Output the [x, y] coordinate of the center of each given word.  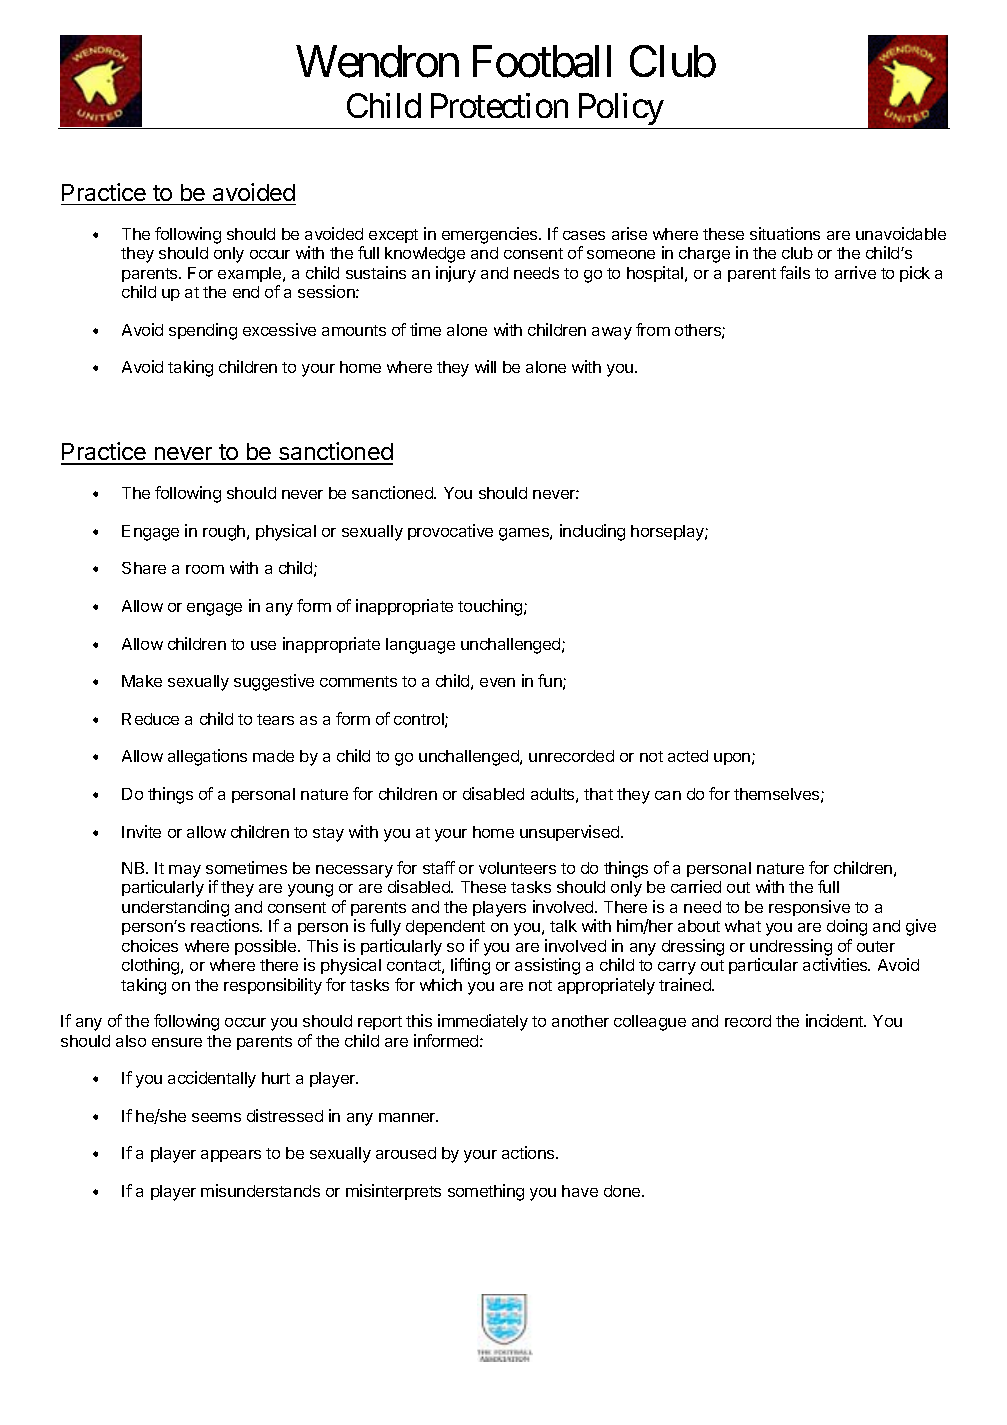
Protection [499, 105]
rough [225, 533]
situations [785, 233]
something [486, 1192]
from [653, 329]
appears [231, 1156]
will [485, 366]
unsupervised [571, 833]
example [251, 274]
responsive [809, 908]
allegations [207, 757]
